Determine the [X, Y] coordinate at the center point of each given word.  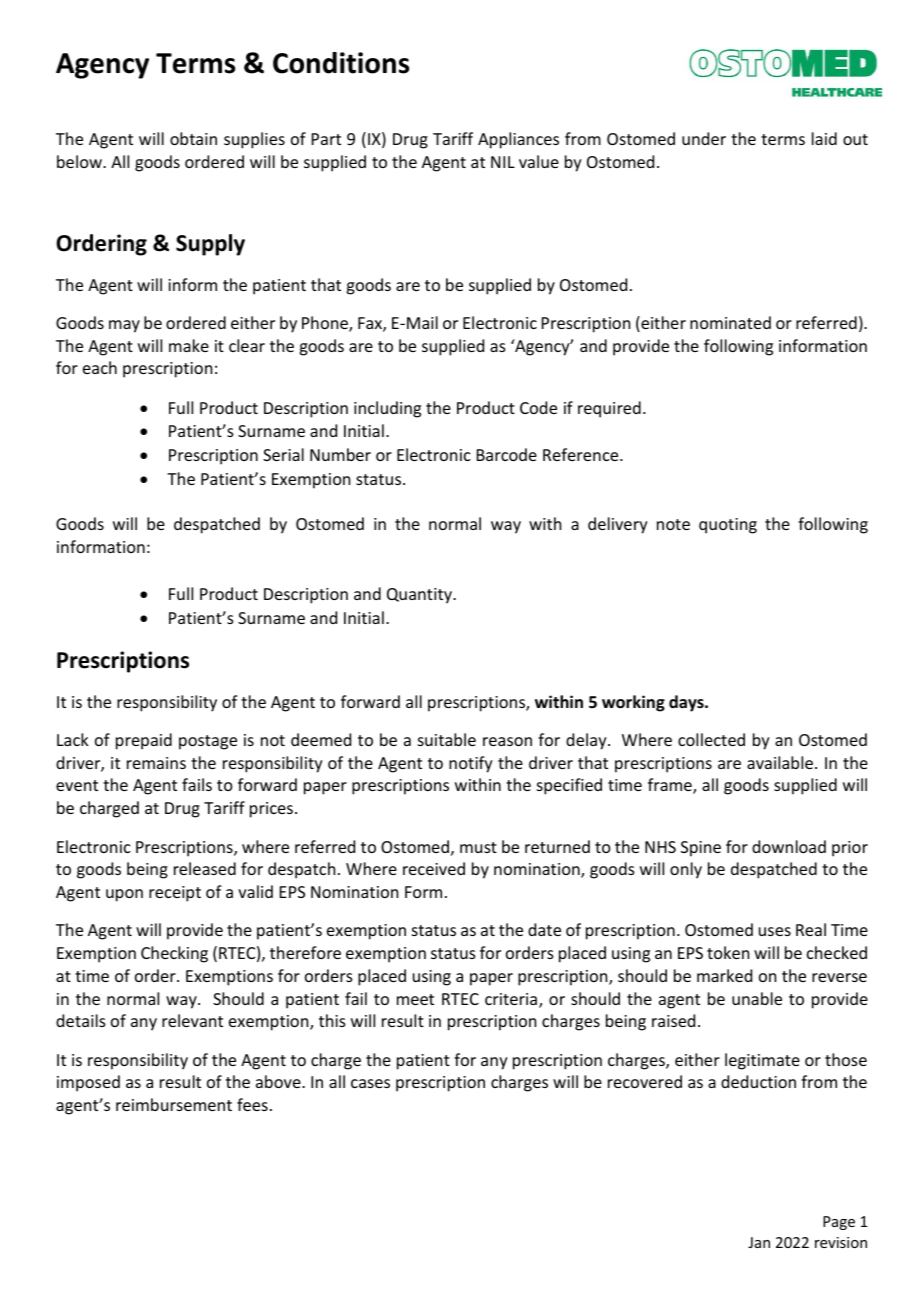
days [687, 703]
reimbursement [174, 1104]
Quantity [420, 596]
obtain [193, 138]
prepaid [144, 741]
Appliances [518, 140]
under [704, 138]
